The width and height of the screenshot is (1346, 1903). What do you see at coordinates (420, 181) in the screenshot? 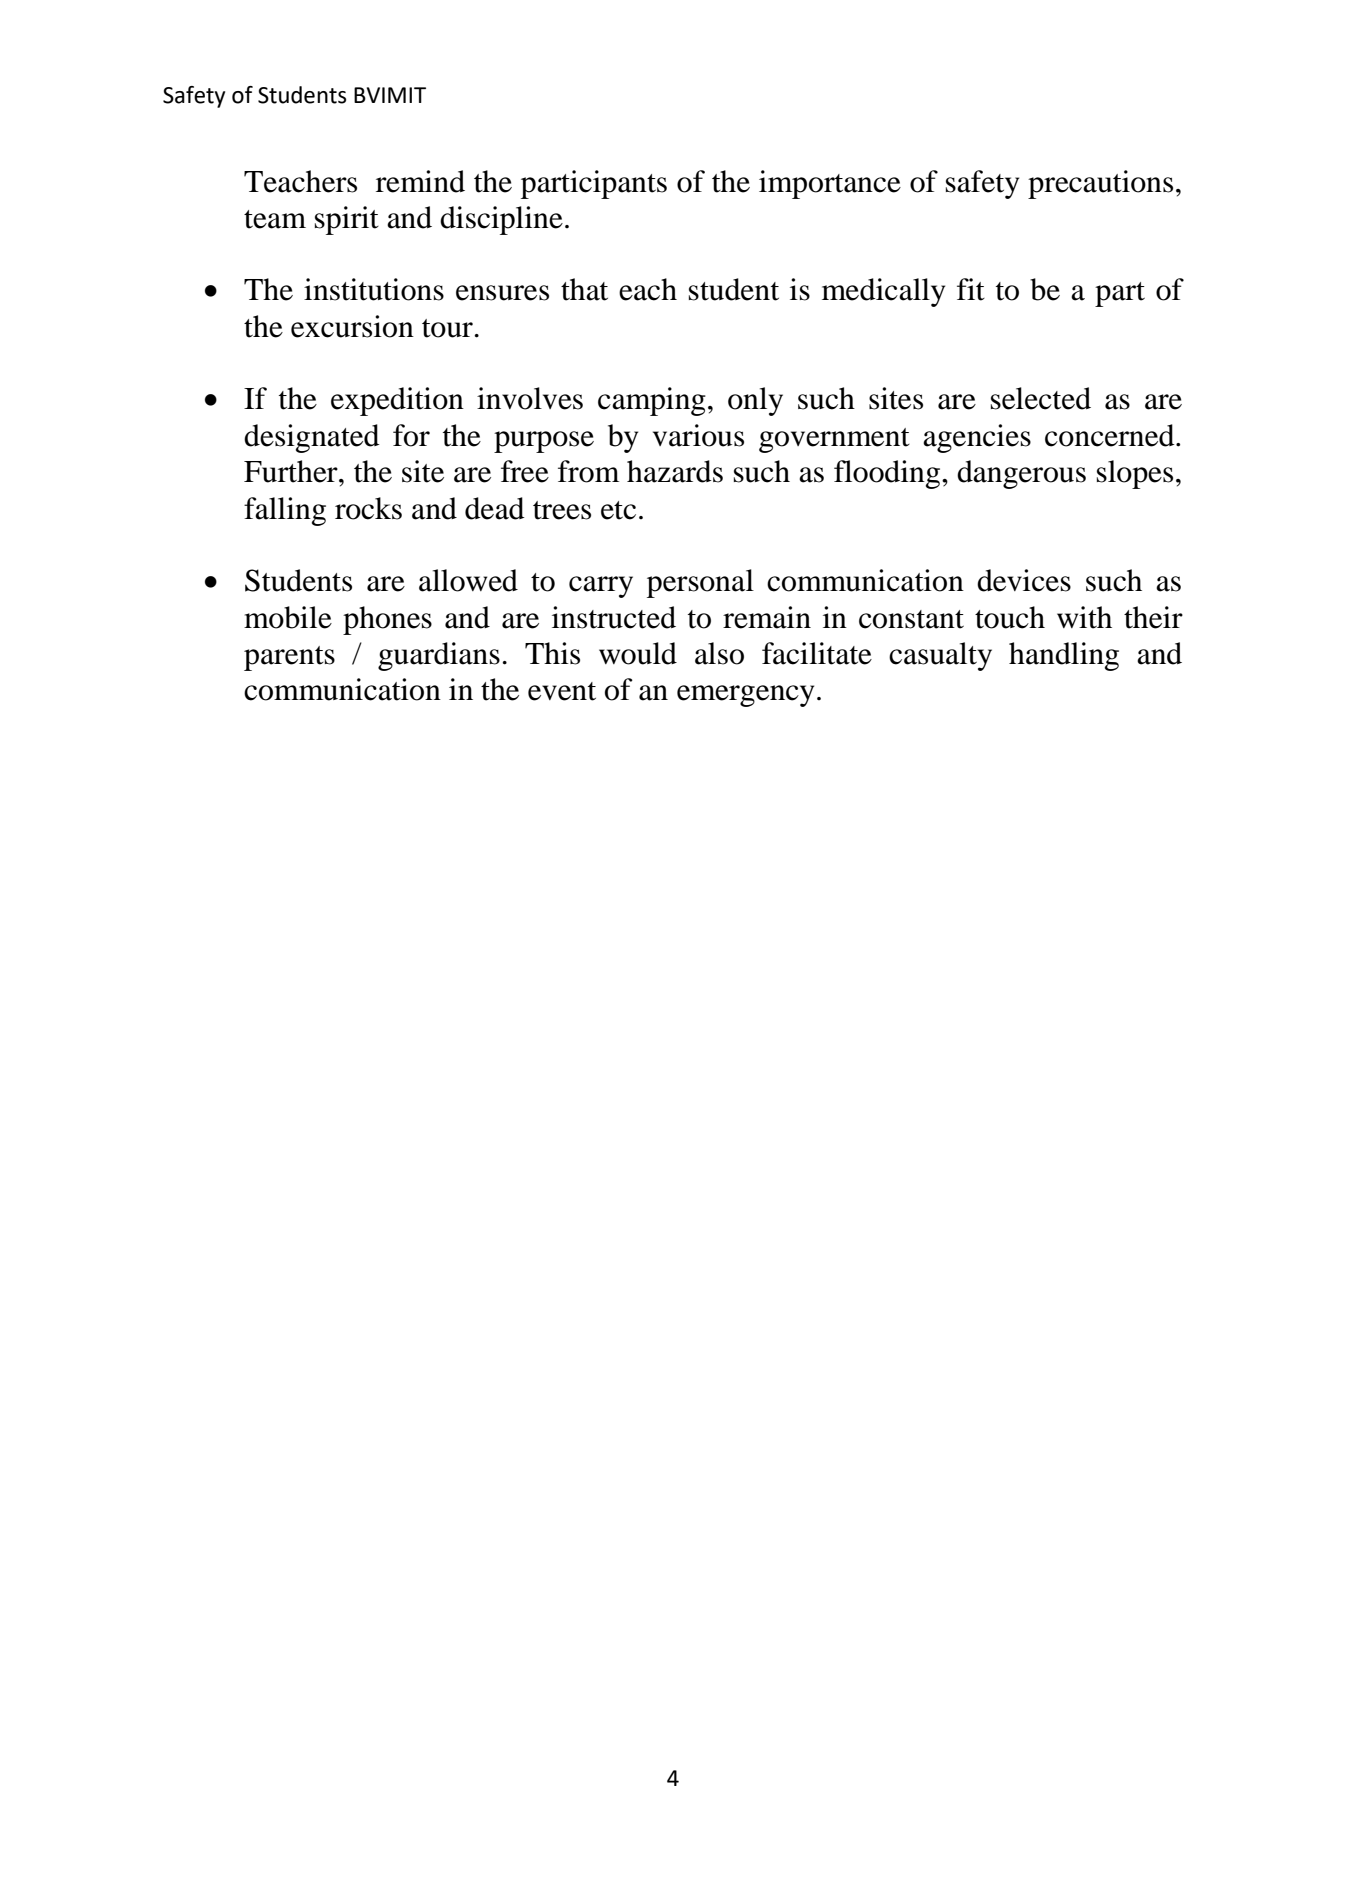
I see `remind` at bounding box center [420, 181].
